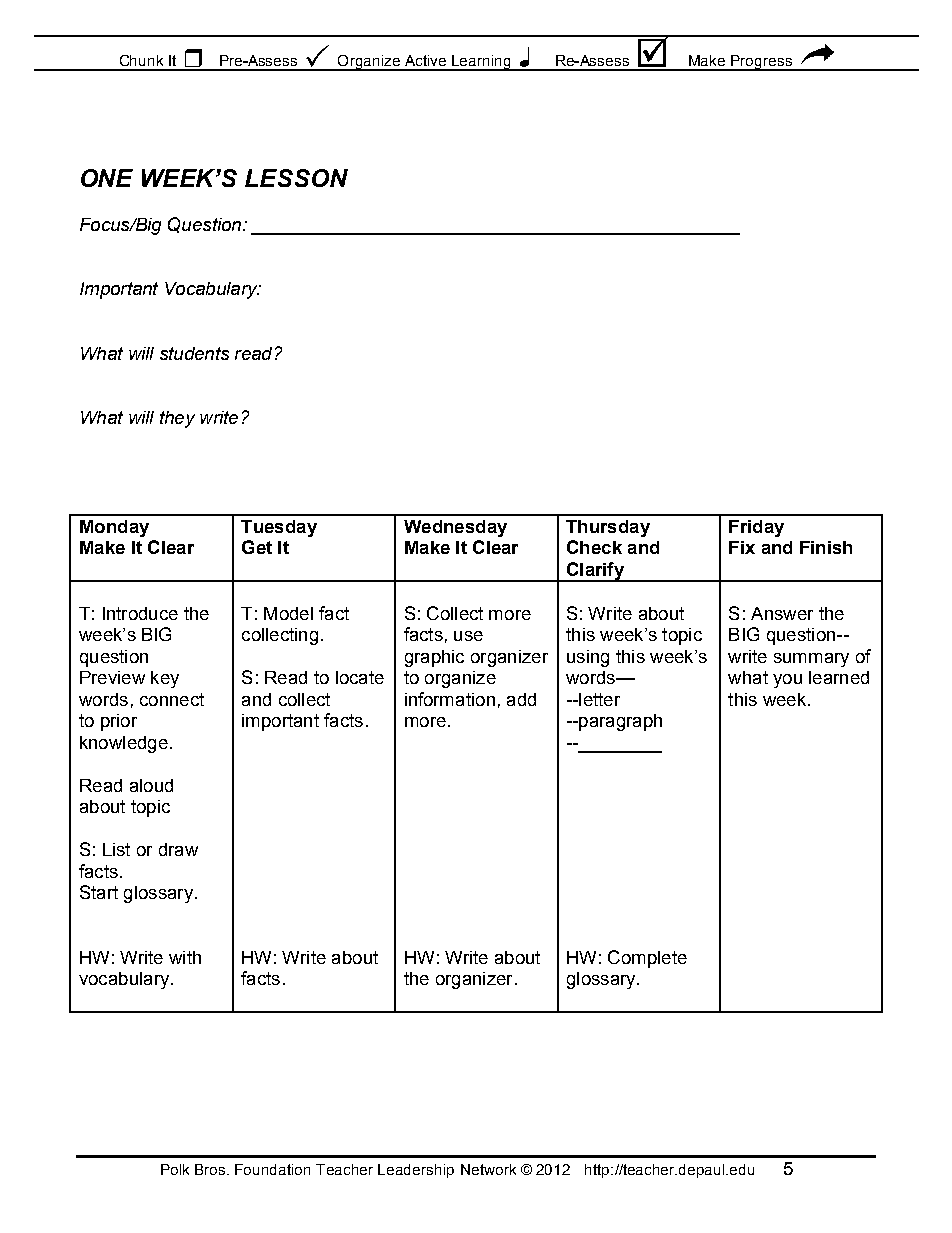 The image size is (952, 1233). Describe the element at coordinates (594, 547) in the image. I see `Check` at that location.
